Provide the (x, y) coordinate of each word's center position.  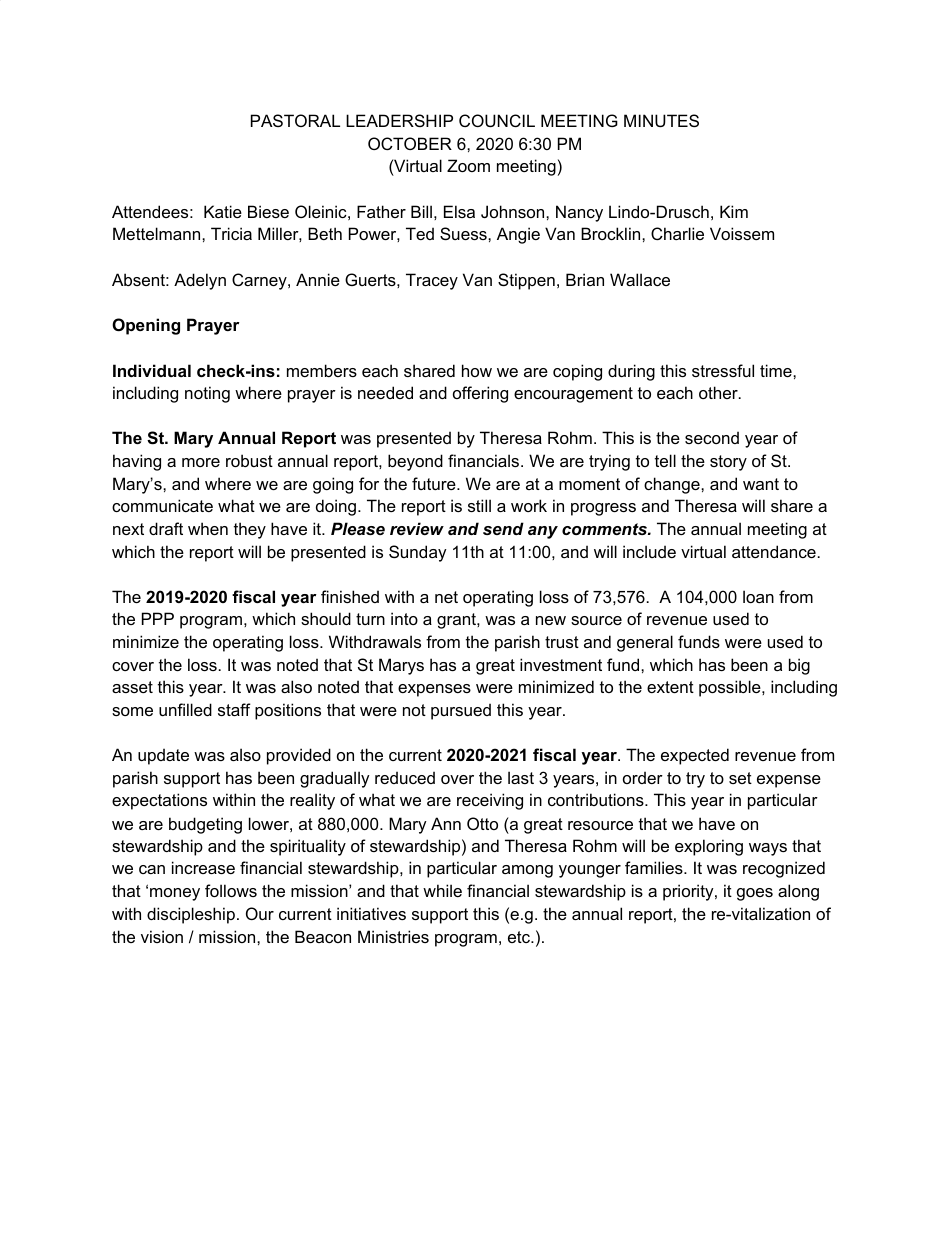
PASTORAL (295, 120)
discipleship (191, 915)
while (442, 890)
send (503, 528)
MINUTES (661, 120)
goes (755, 894)
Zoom (468, 165)
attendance (774, 551)
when (208, 528)
